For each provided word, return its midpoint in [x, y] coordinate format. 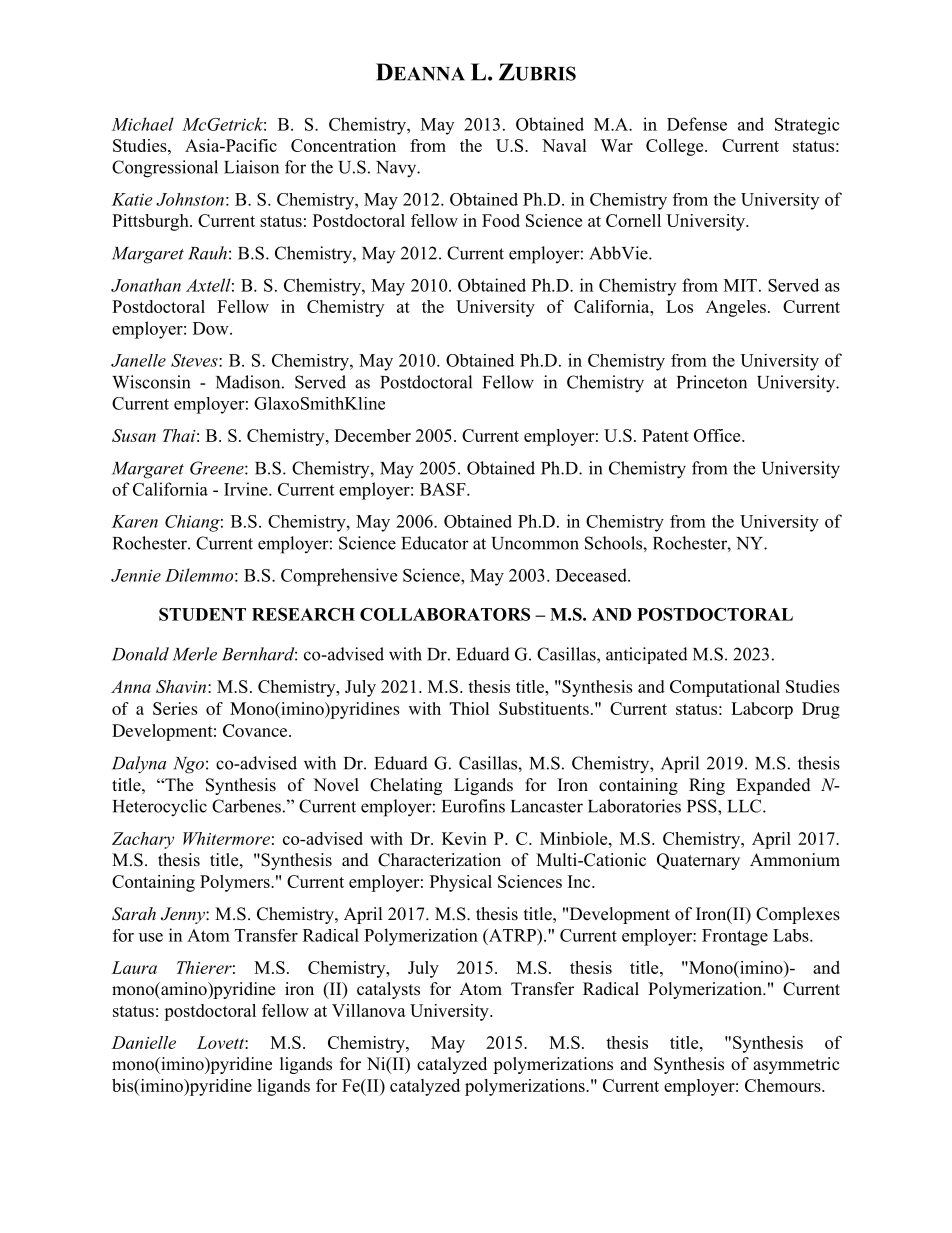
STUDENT [202, 614]
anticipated [647, 655]
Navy [397, 169]
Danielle [144, 1042]
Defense [697, 124]
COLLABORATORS [445, 614]
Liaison [251, 167]
